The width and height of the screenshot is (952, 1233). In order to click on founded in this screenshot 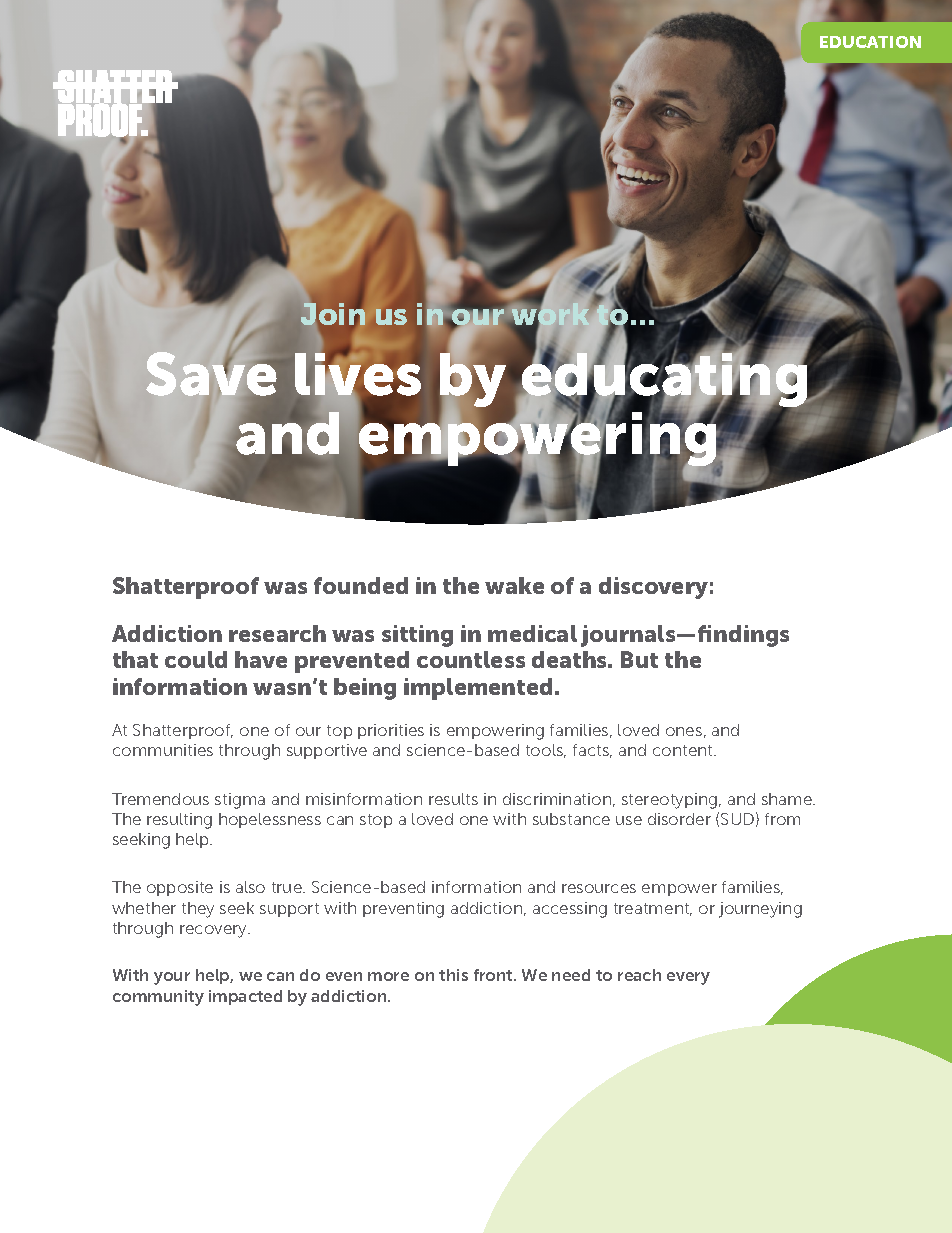, I will do `click(361, 585)`.
